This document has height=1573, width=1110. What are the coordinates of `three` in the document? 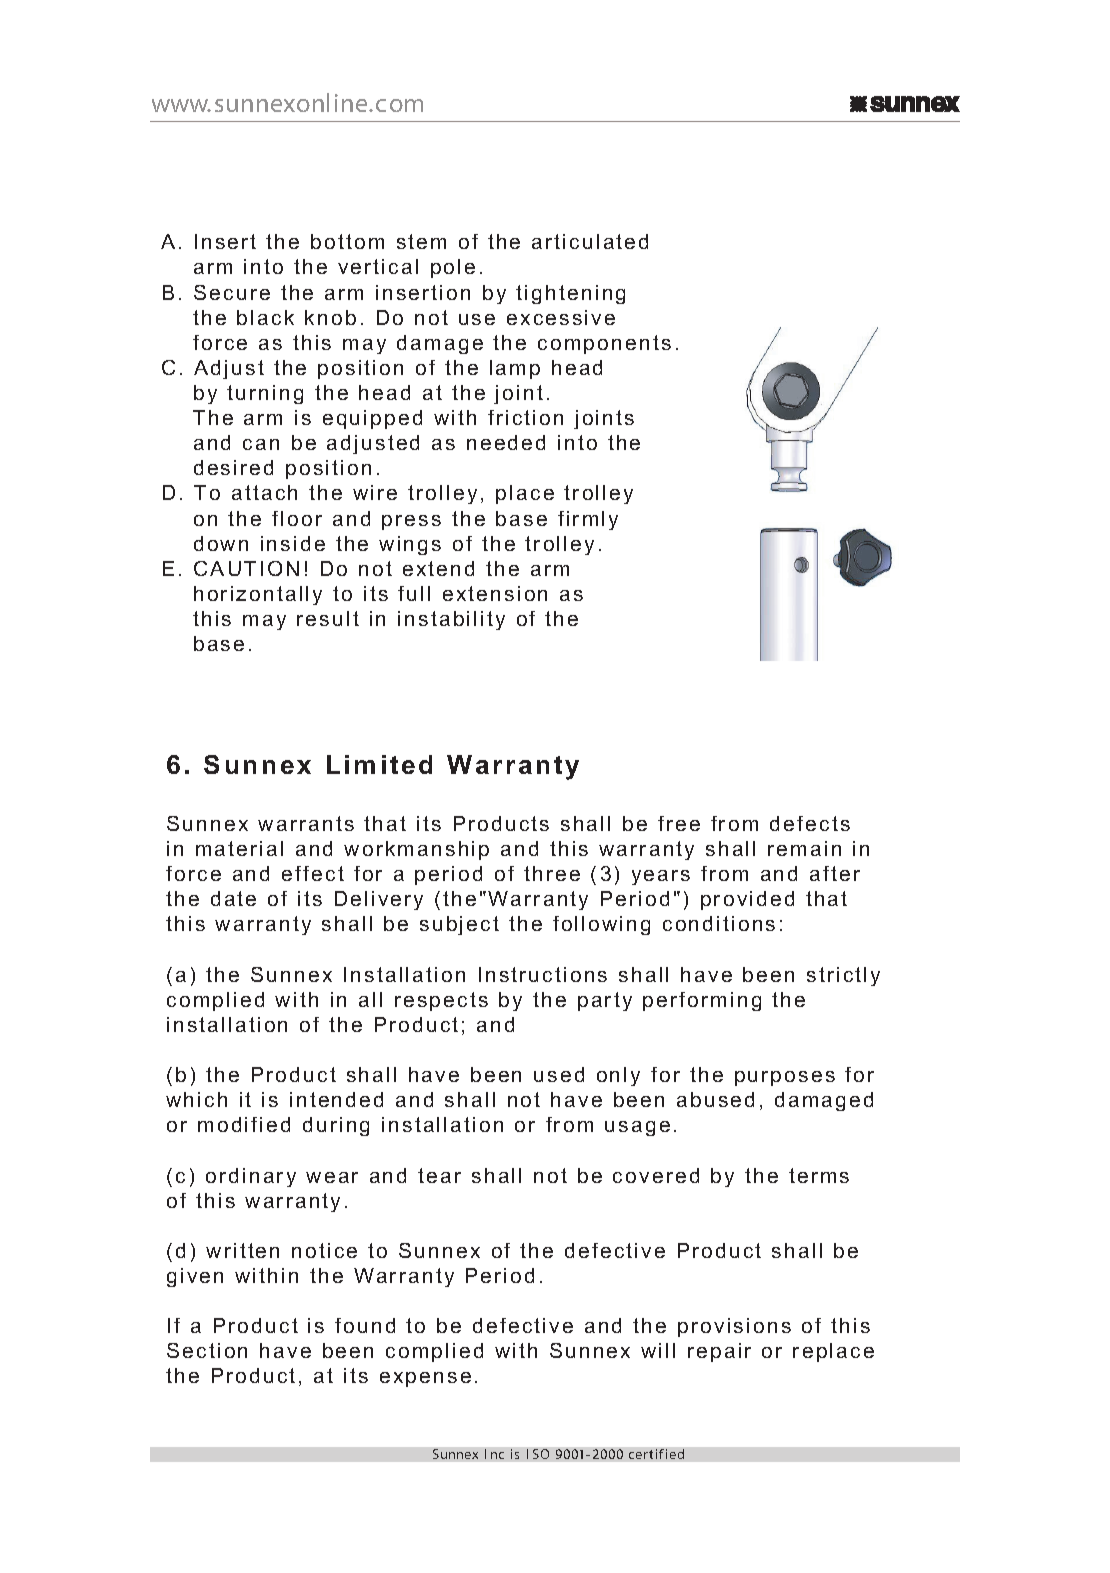 It's located at (552, 873).
